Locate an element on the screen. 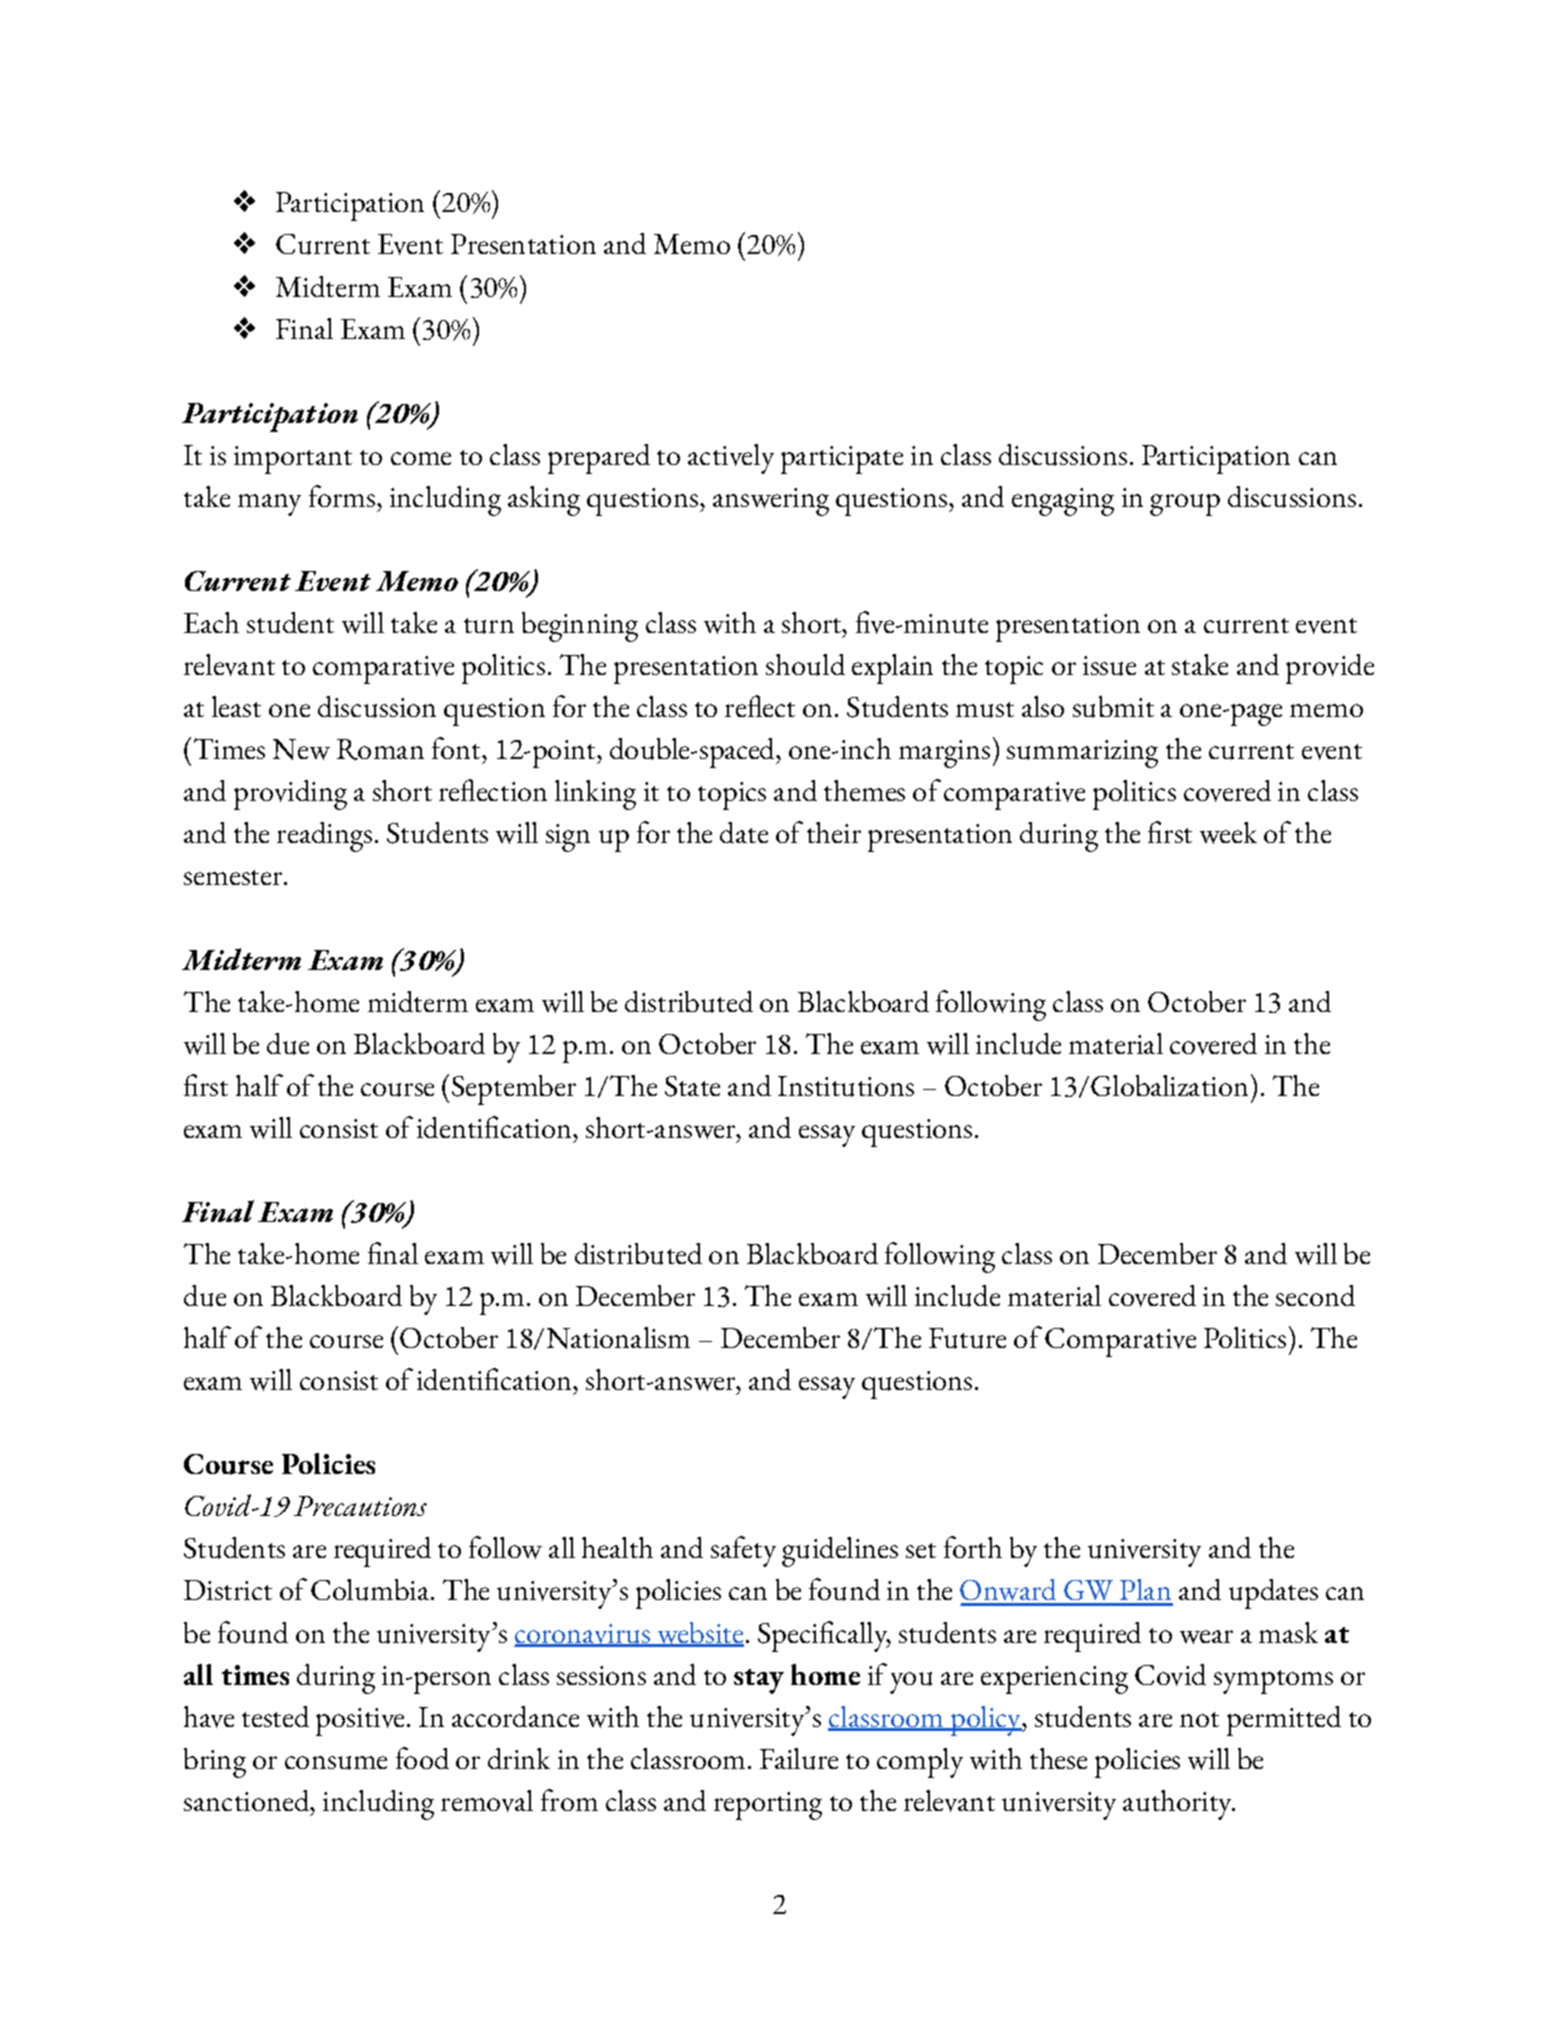 The height and width of the screenshot is (2019, 1560). second is located at coordinates (1315, 1295).
